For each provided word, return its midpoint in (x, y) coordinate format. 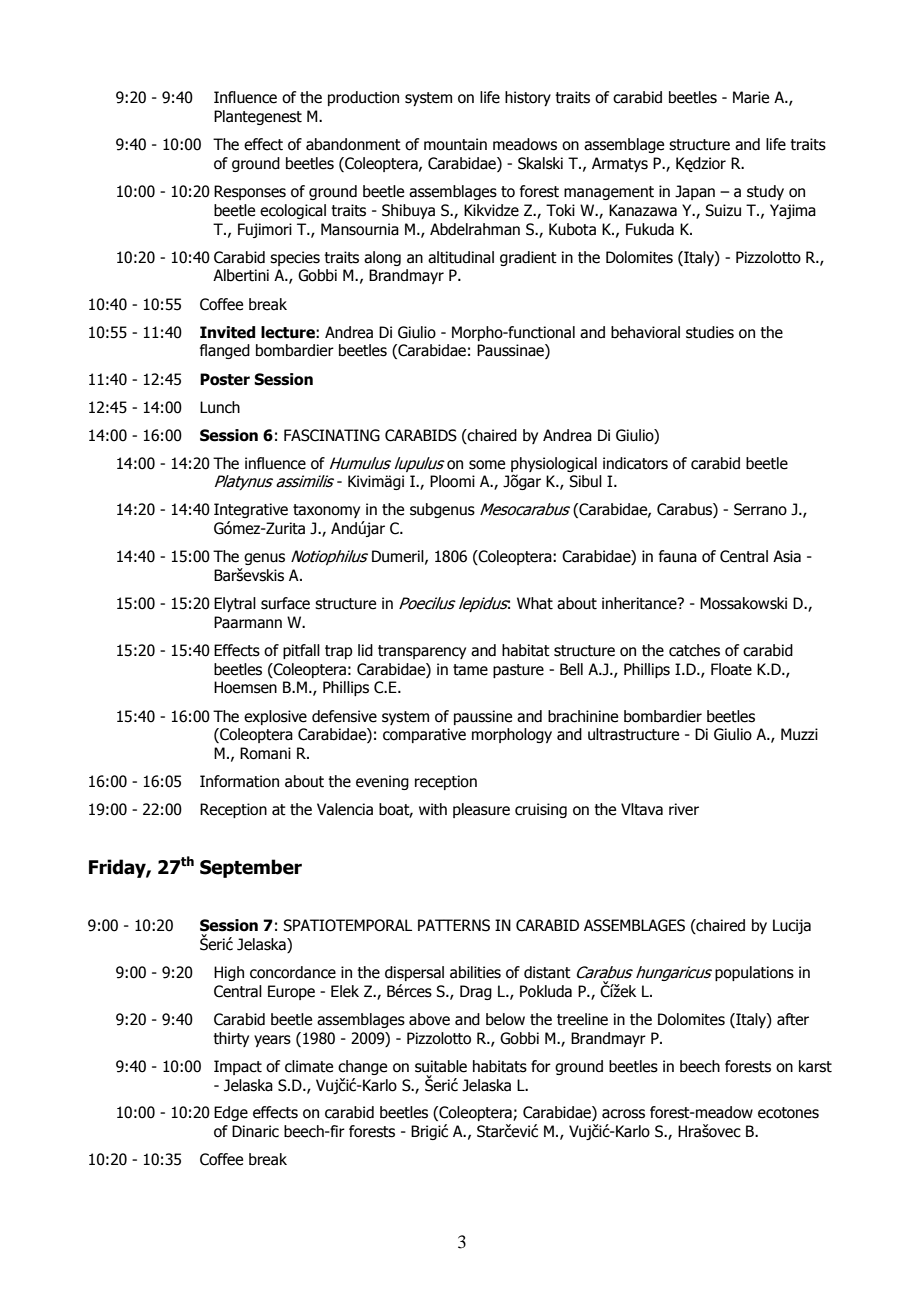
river (684, 809)
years (272, 1041)
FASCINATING (332, 435)
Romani (265, 753)
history (528, 98)
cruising (541, 810)
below (505, 1019)
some (487, 465)
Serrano (760, 509)
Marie (751, 97)
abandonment (353, 144)
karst (815, 1066)
